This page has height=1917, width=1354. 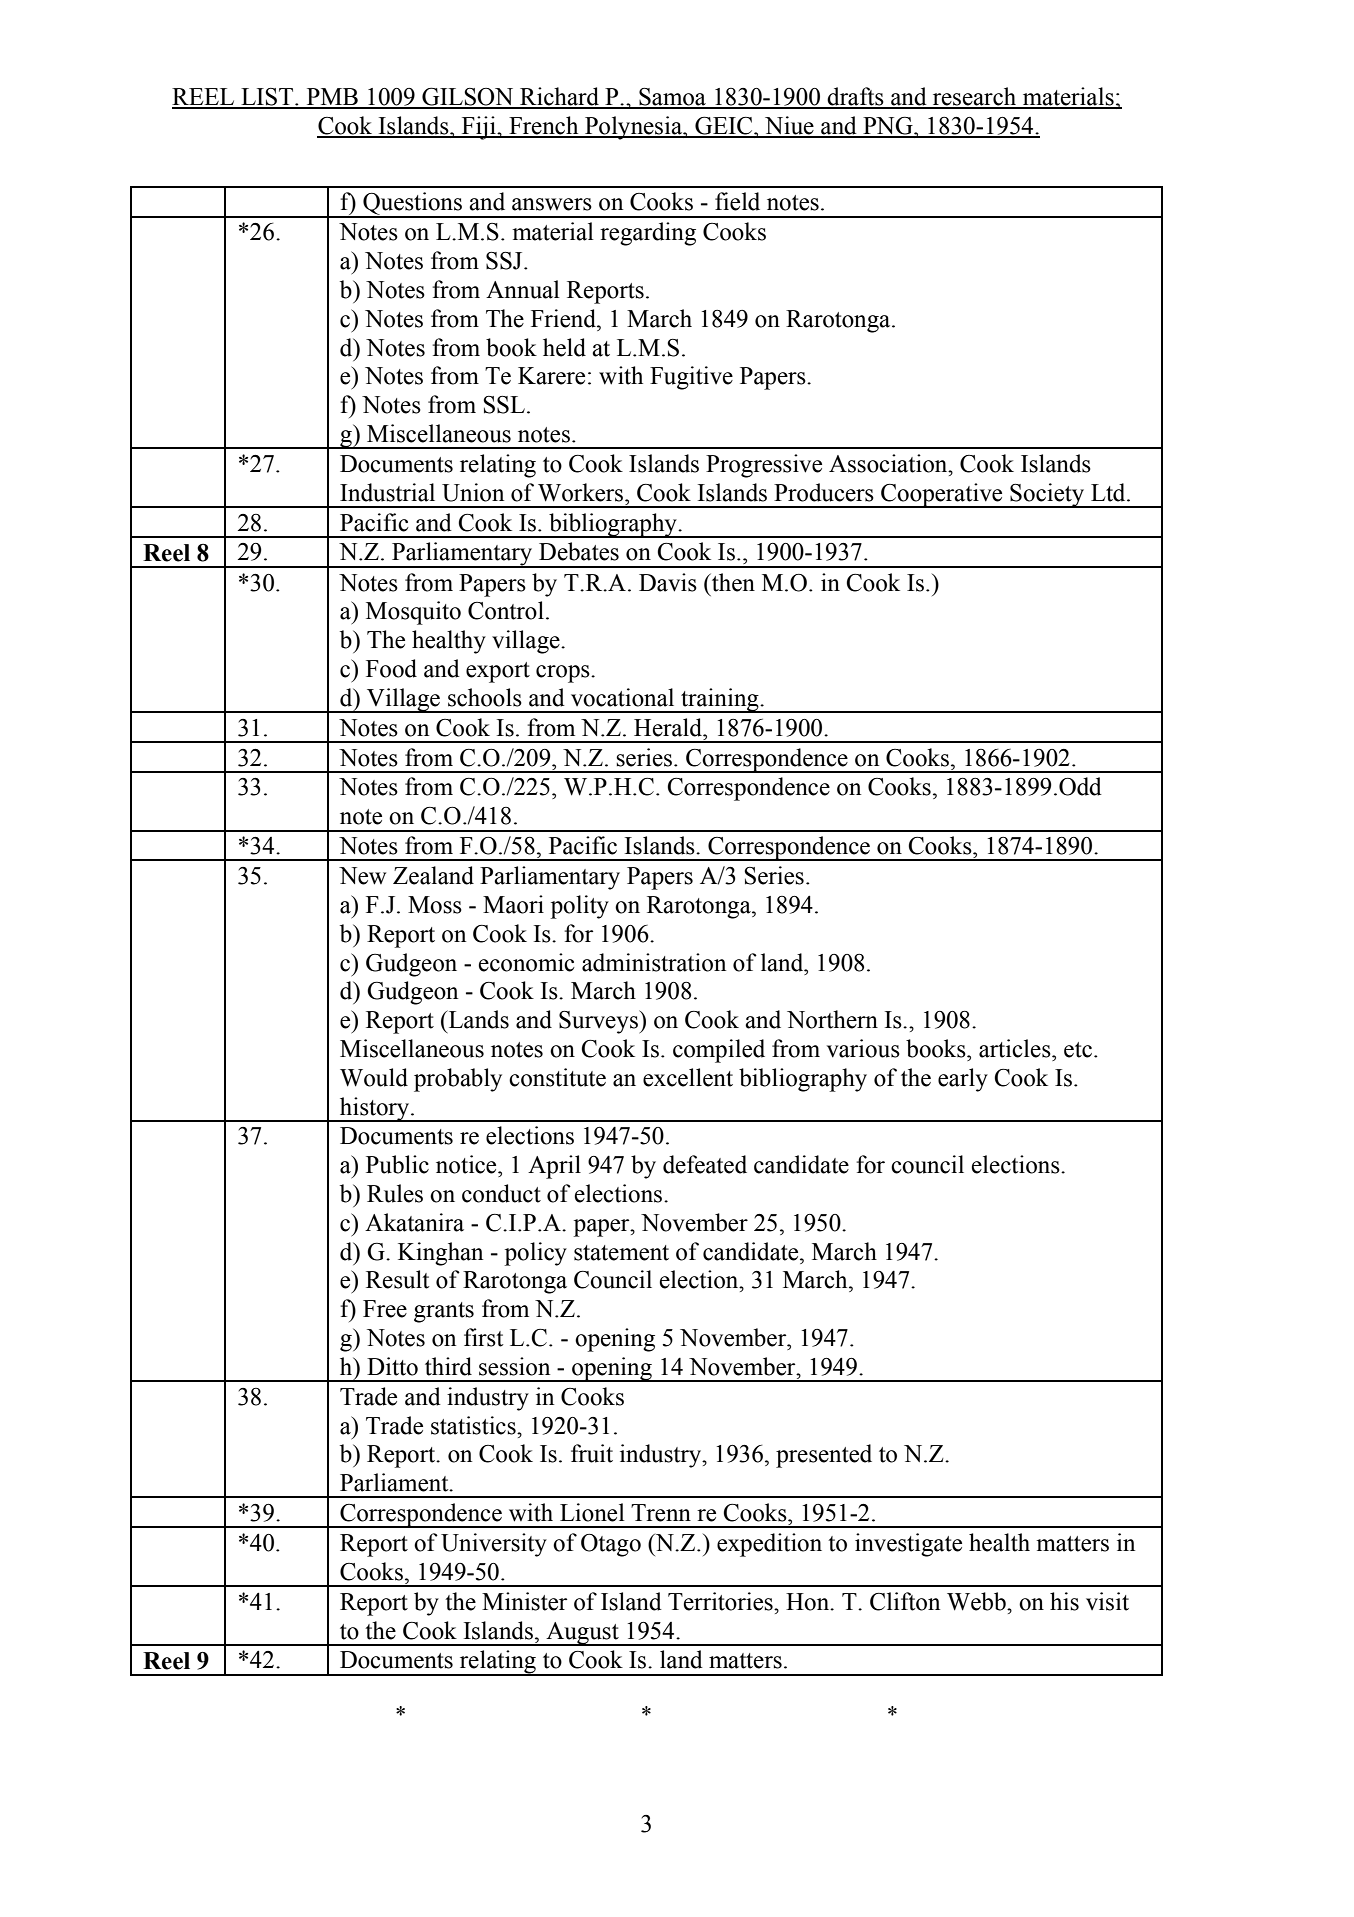 What do you see at coordinates (975, 97) in the page?
I see `research` at bounding box center [975, 97].
